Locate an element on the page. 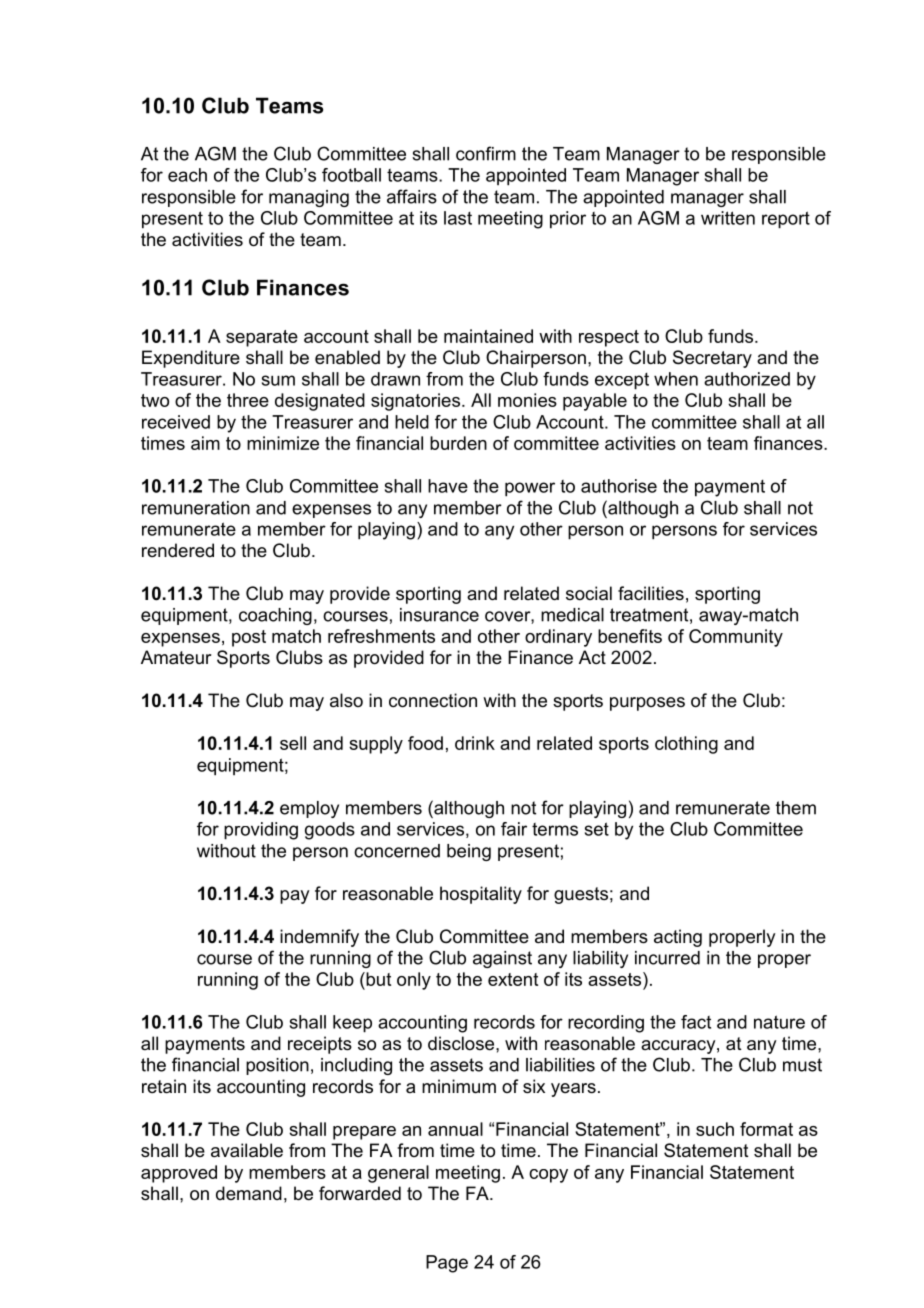 This image has height=1308, width=924. each is located at coordinates (187, 175).
